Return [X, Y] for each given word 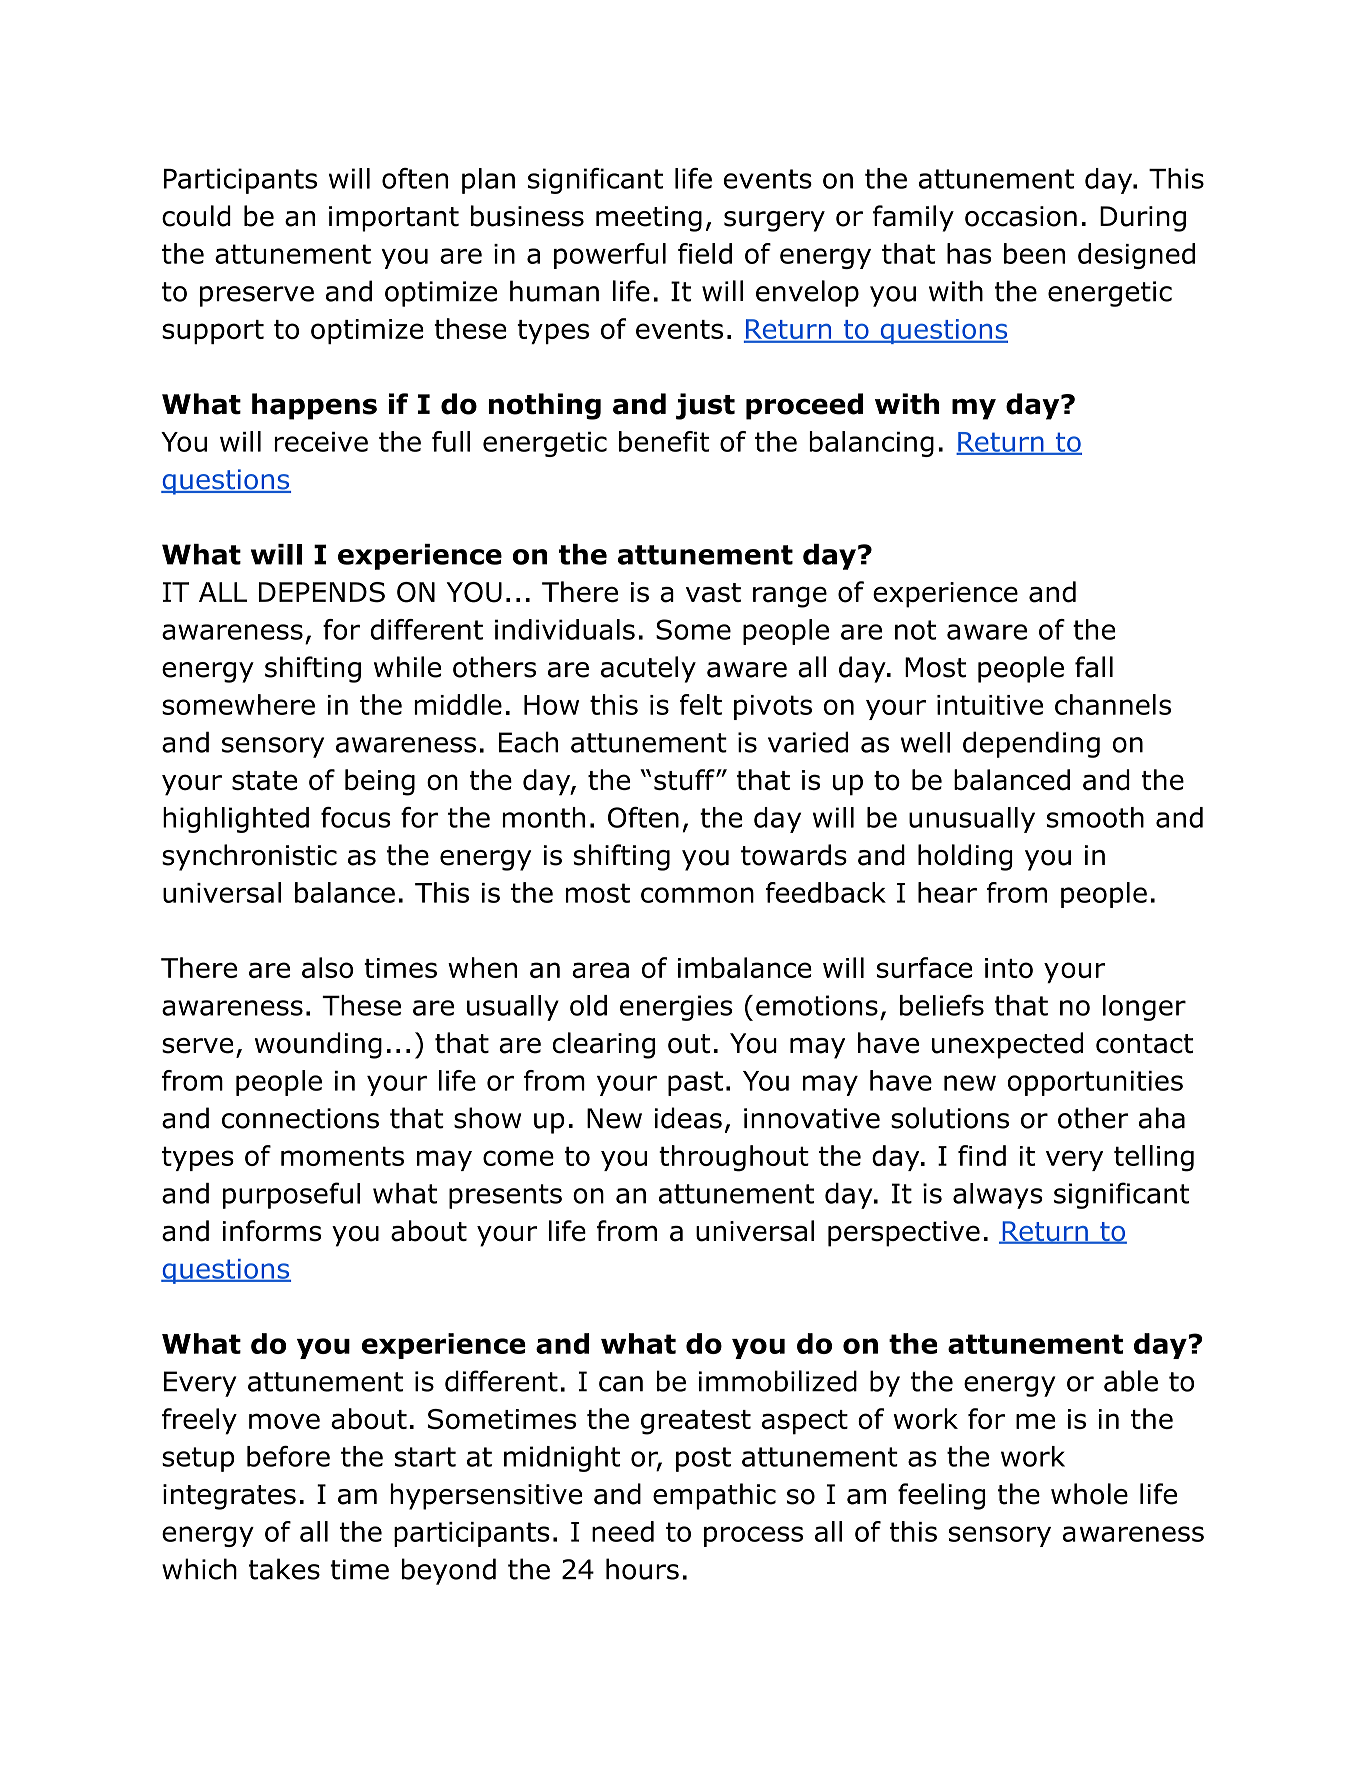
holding [965, 857]
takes [284, 1569]
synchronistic [249, 857]
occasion [1021, 216]
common [697, 895]
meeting [649, 219]
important [394, 219]
